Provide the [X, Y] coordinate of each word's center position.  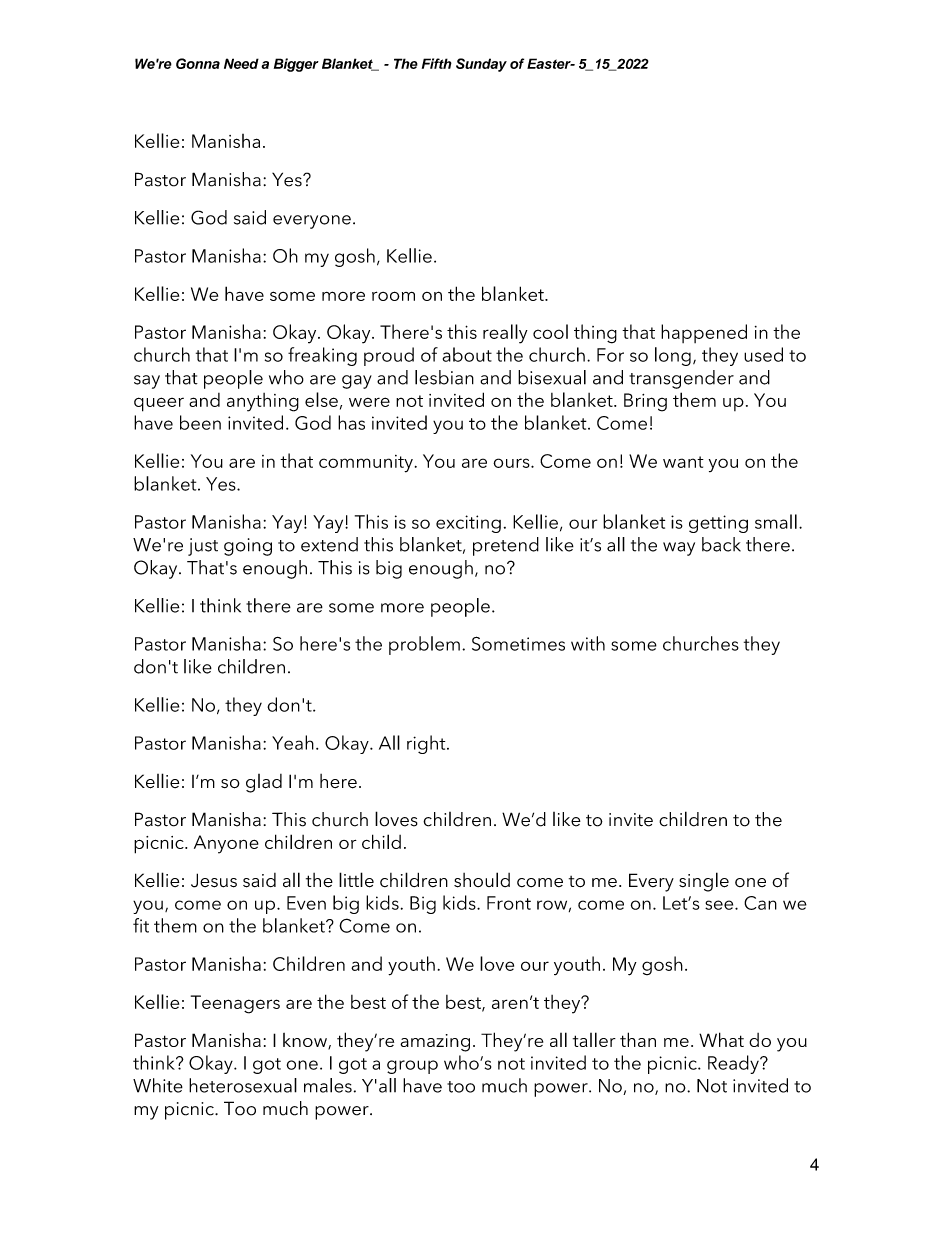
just [203, 547]
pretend [506, 546]
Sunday [481, 65]
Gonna [198, 63]
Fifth [437, 63]
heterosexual [243, 1085]
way [679, 549]
